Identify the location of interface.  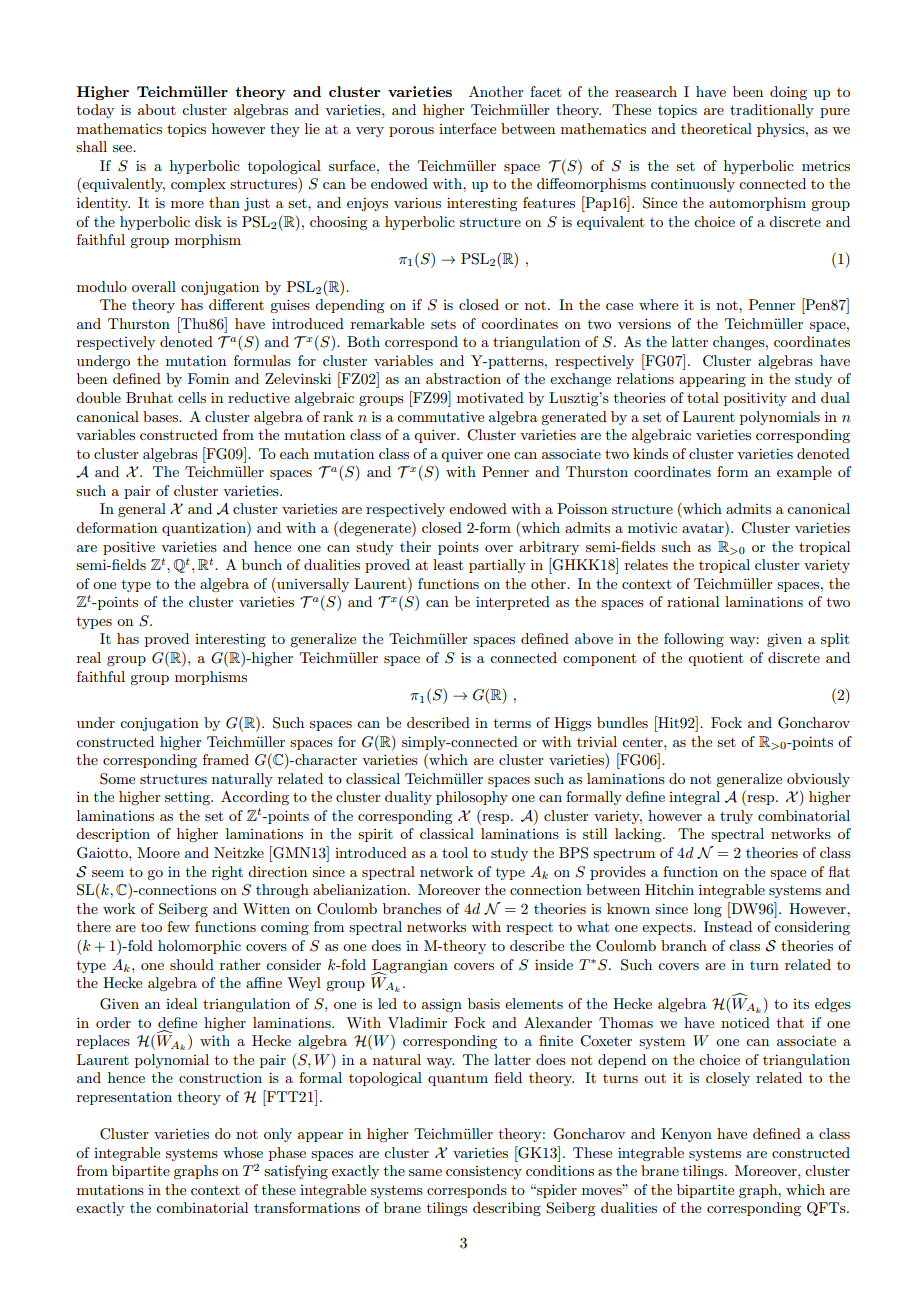
(467, 128).
